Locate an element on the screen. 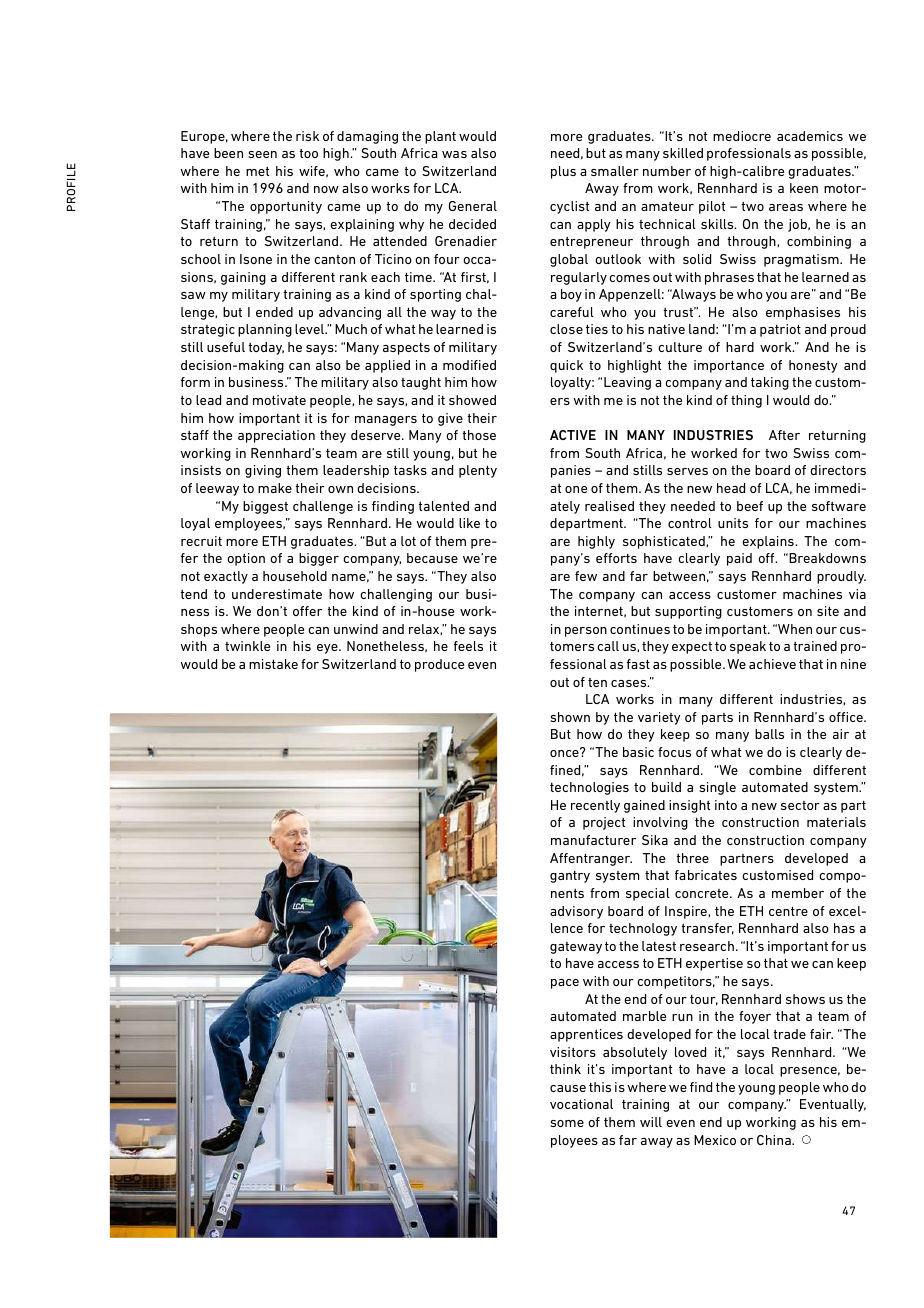  met is located at coordinates (257, 171).
